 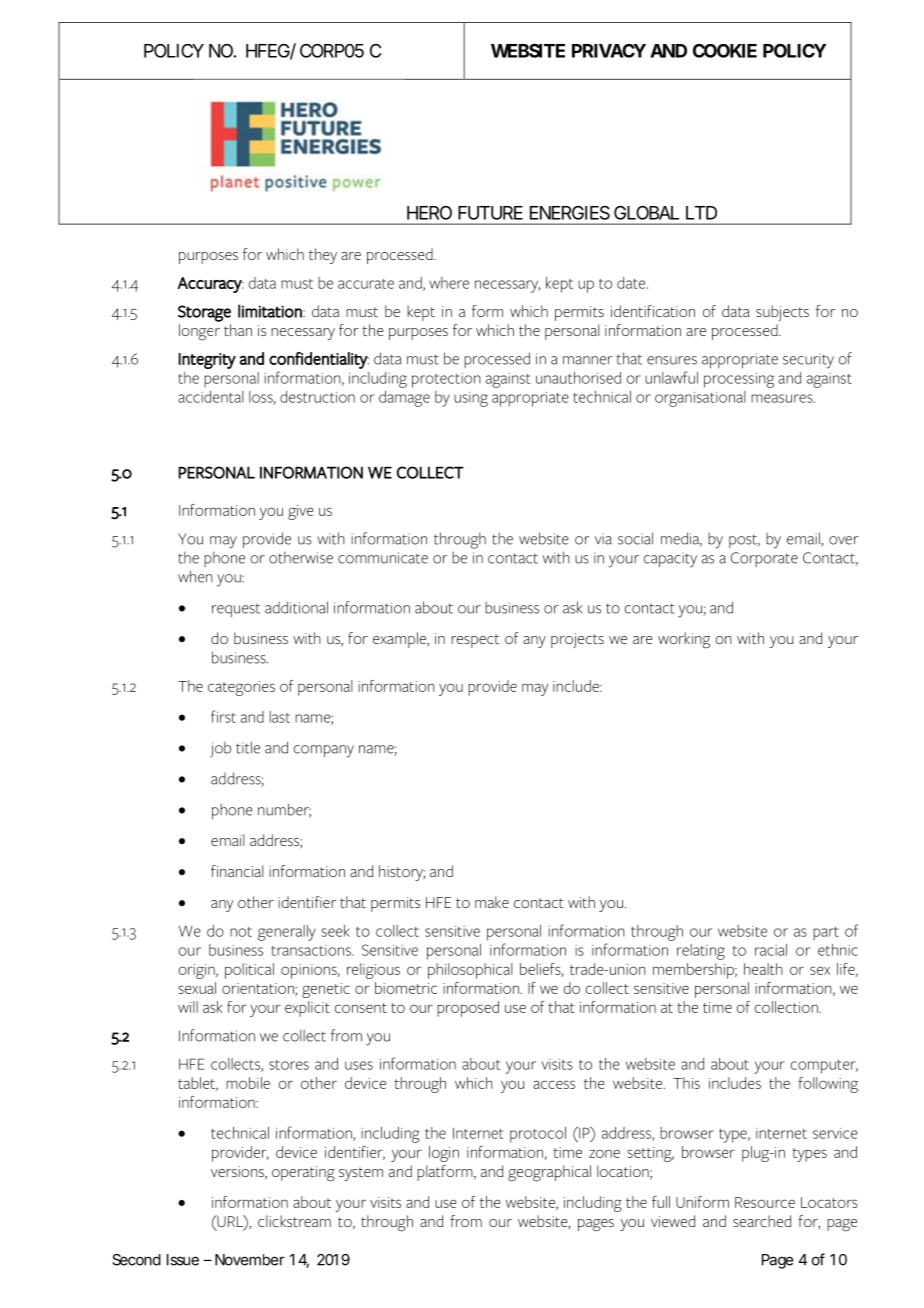 I want to click on job, so click(x=220, y=749).
